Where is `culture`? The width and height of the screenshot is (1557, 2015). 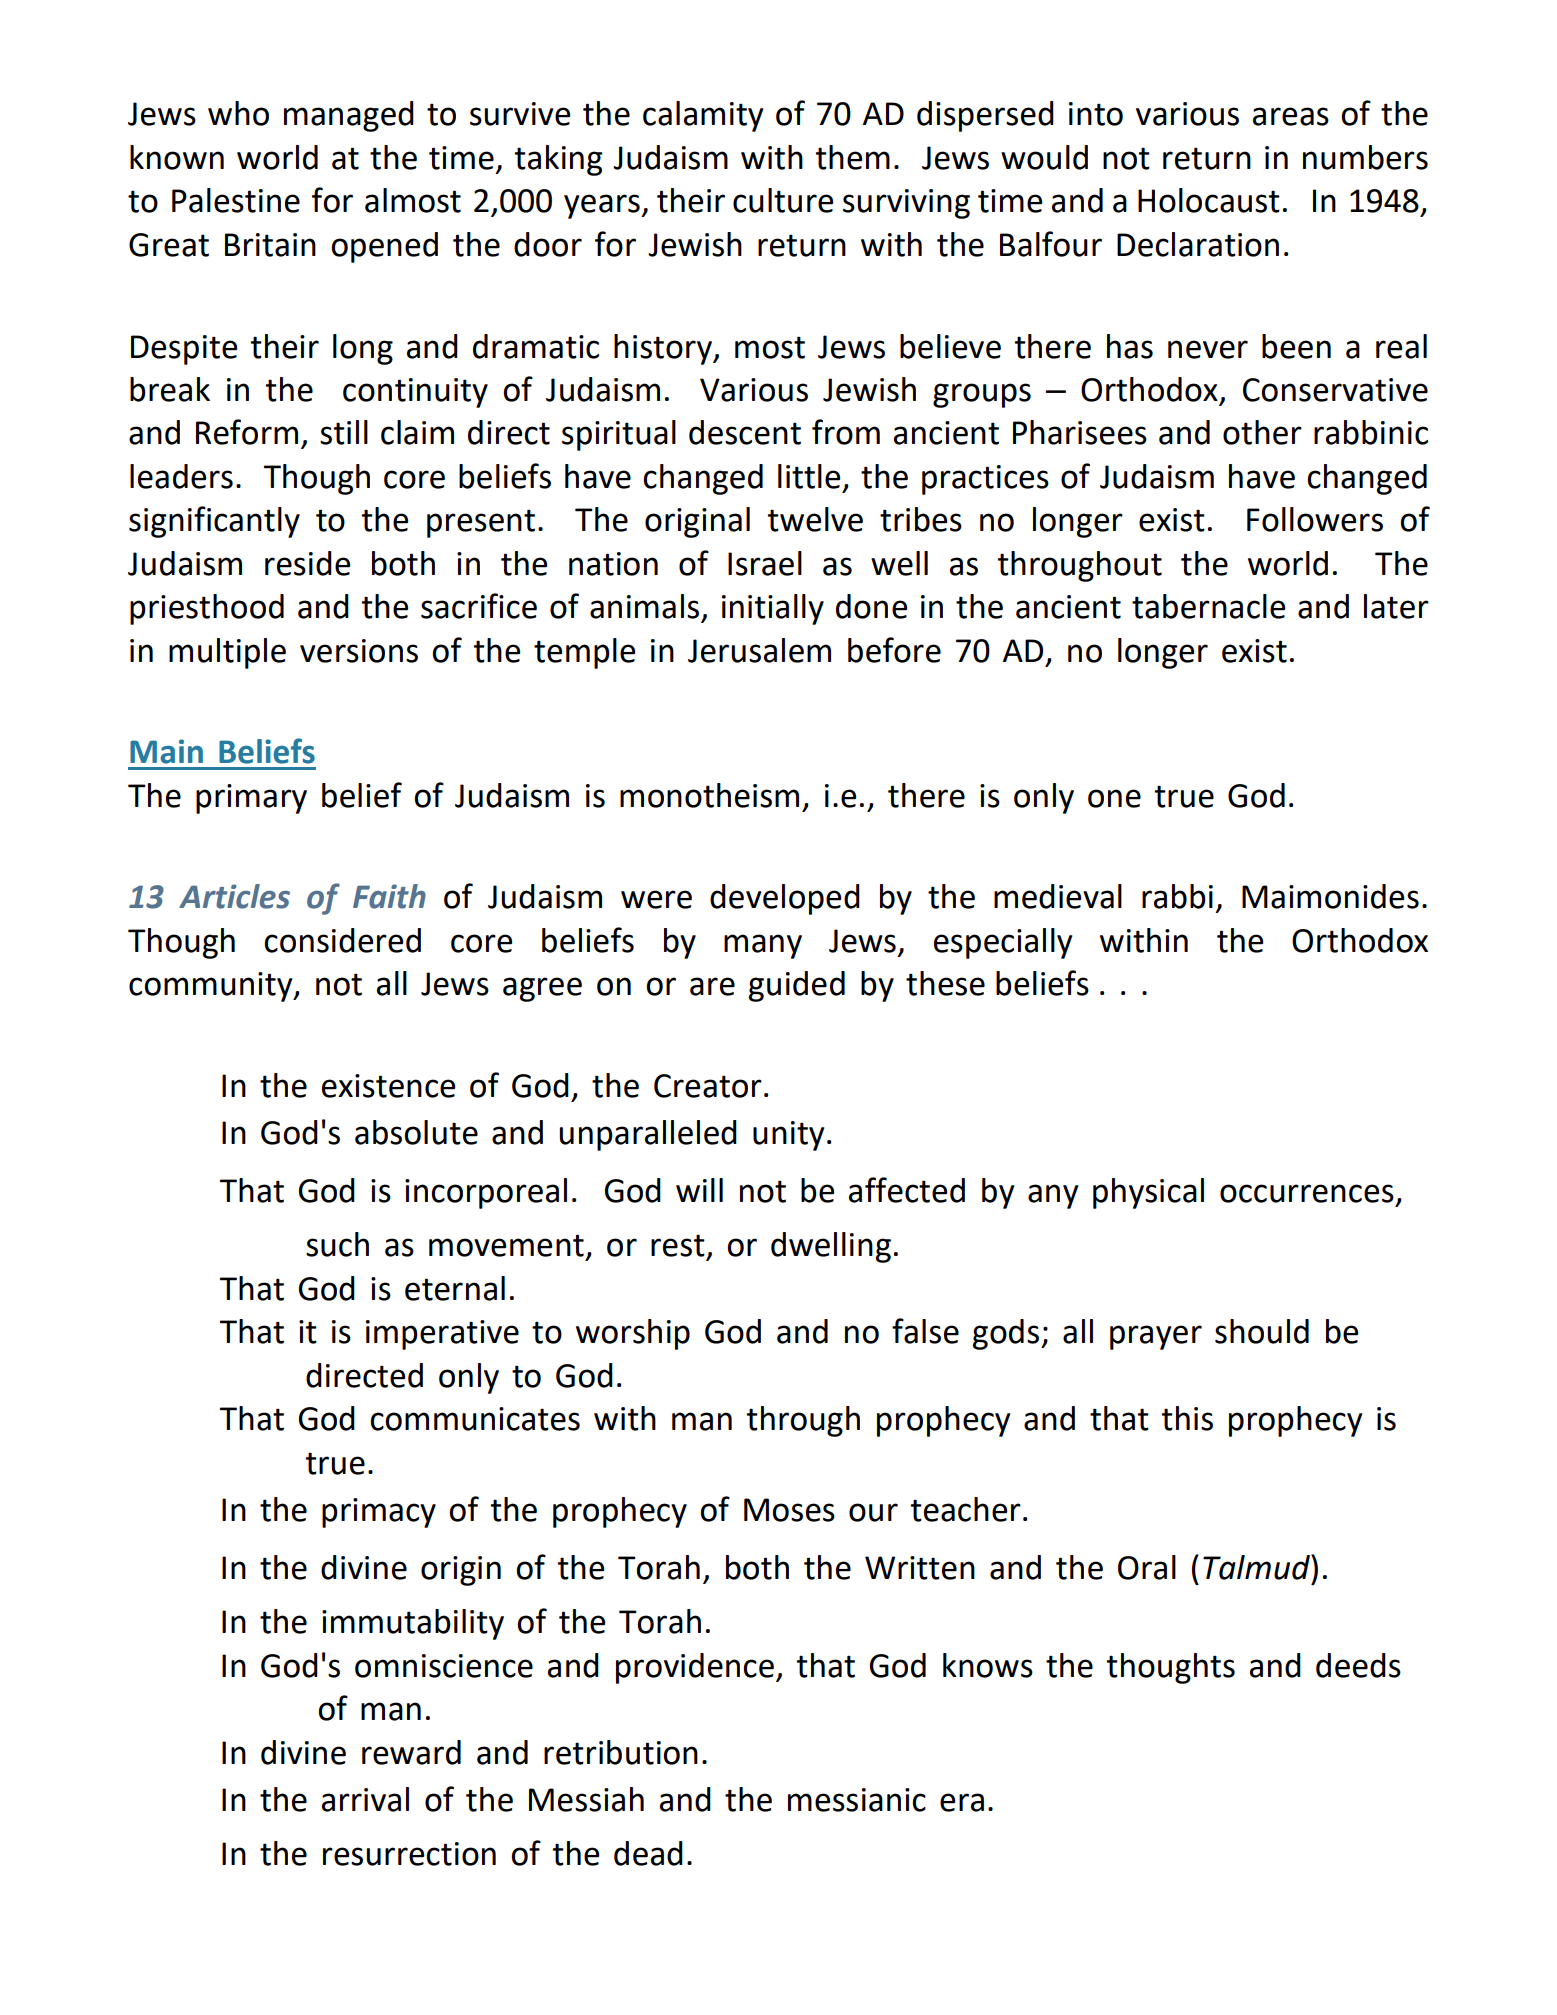
culture is located at coordinates (783, 200).
